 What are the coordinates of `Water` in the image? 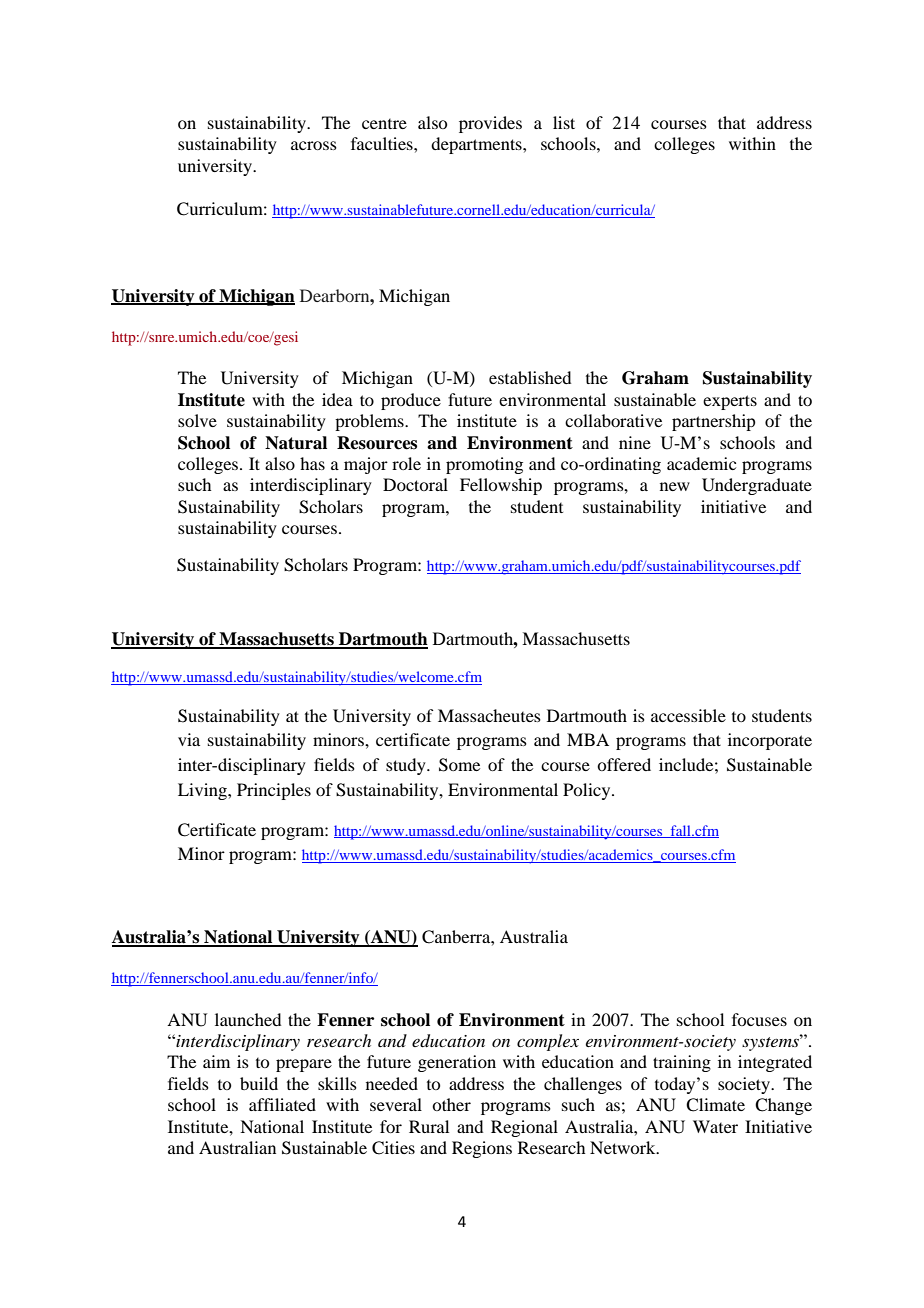 It's located at (715, 1126).
